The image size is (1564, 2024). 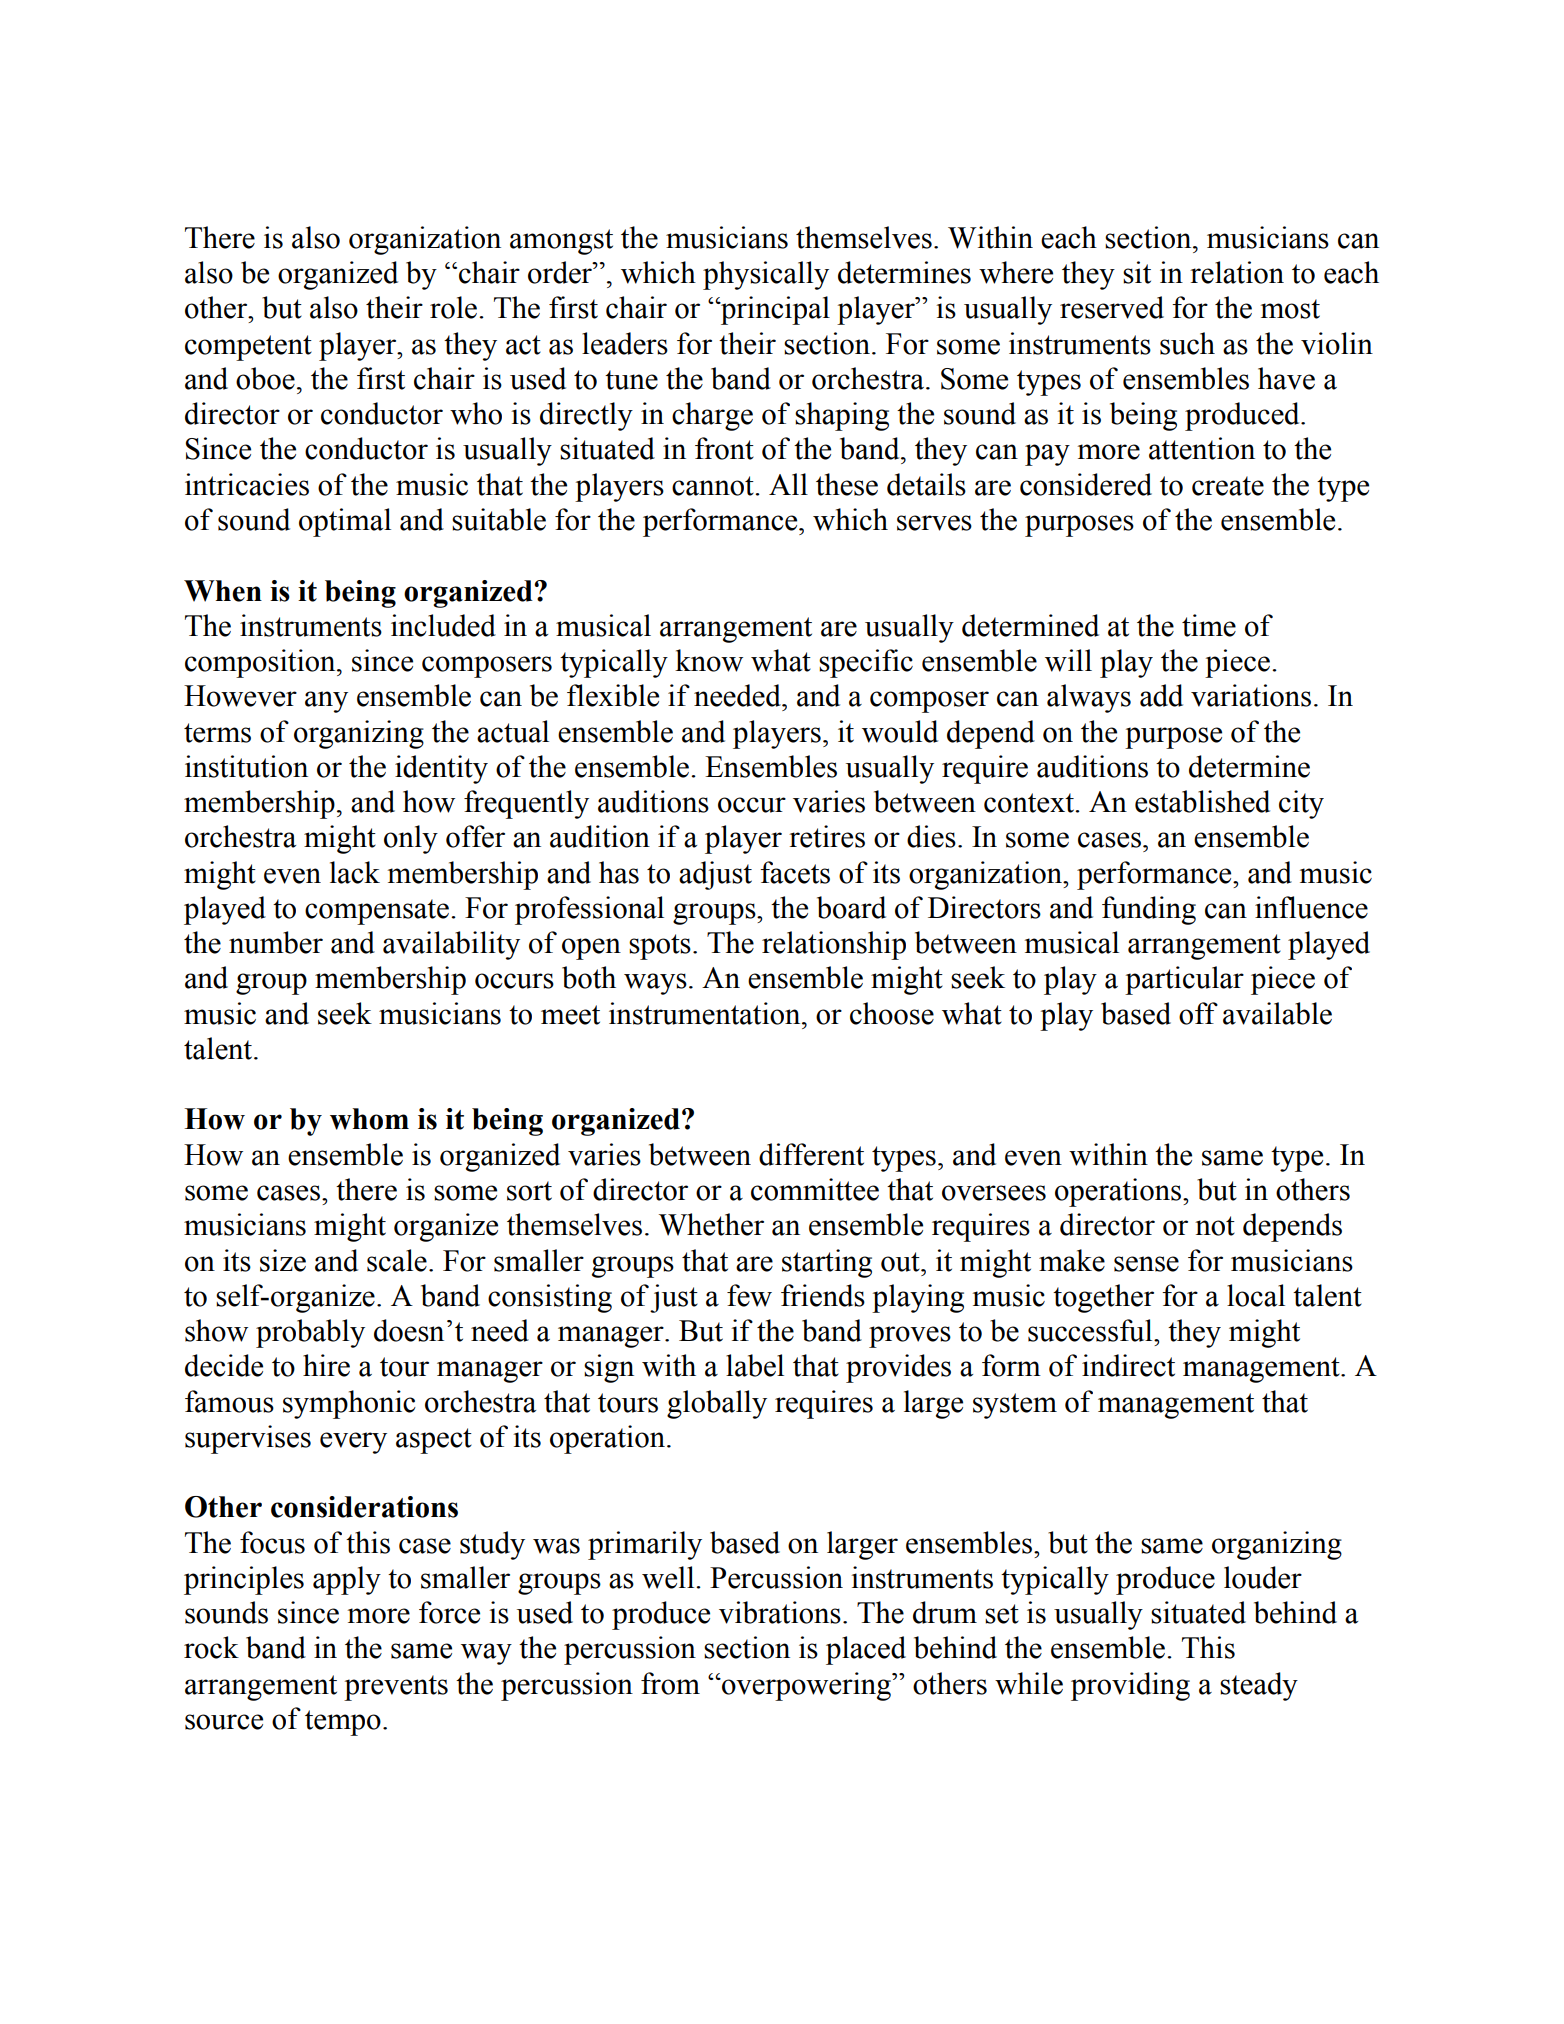 What do you see at coordinates (343, 1723) in the screenshot?
I see `tempo` at bounding box center [343, 1723].
